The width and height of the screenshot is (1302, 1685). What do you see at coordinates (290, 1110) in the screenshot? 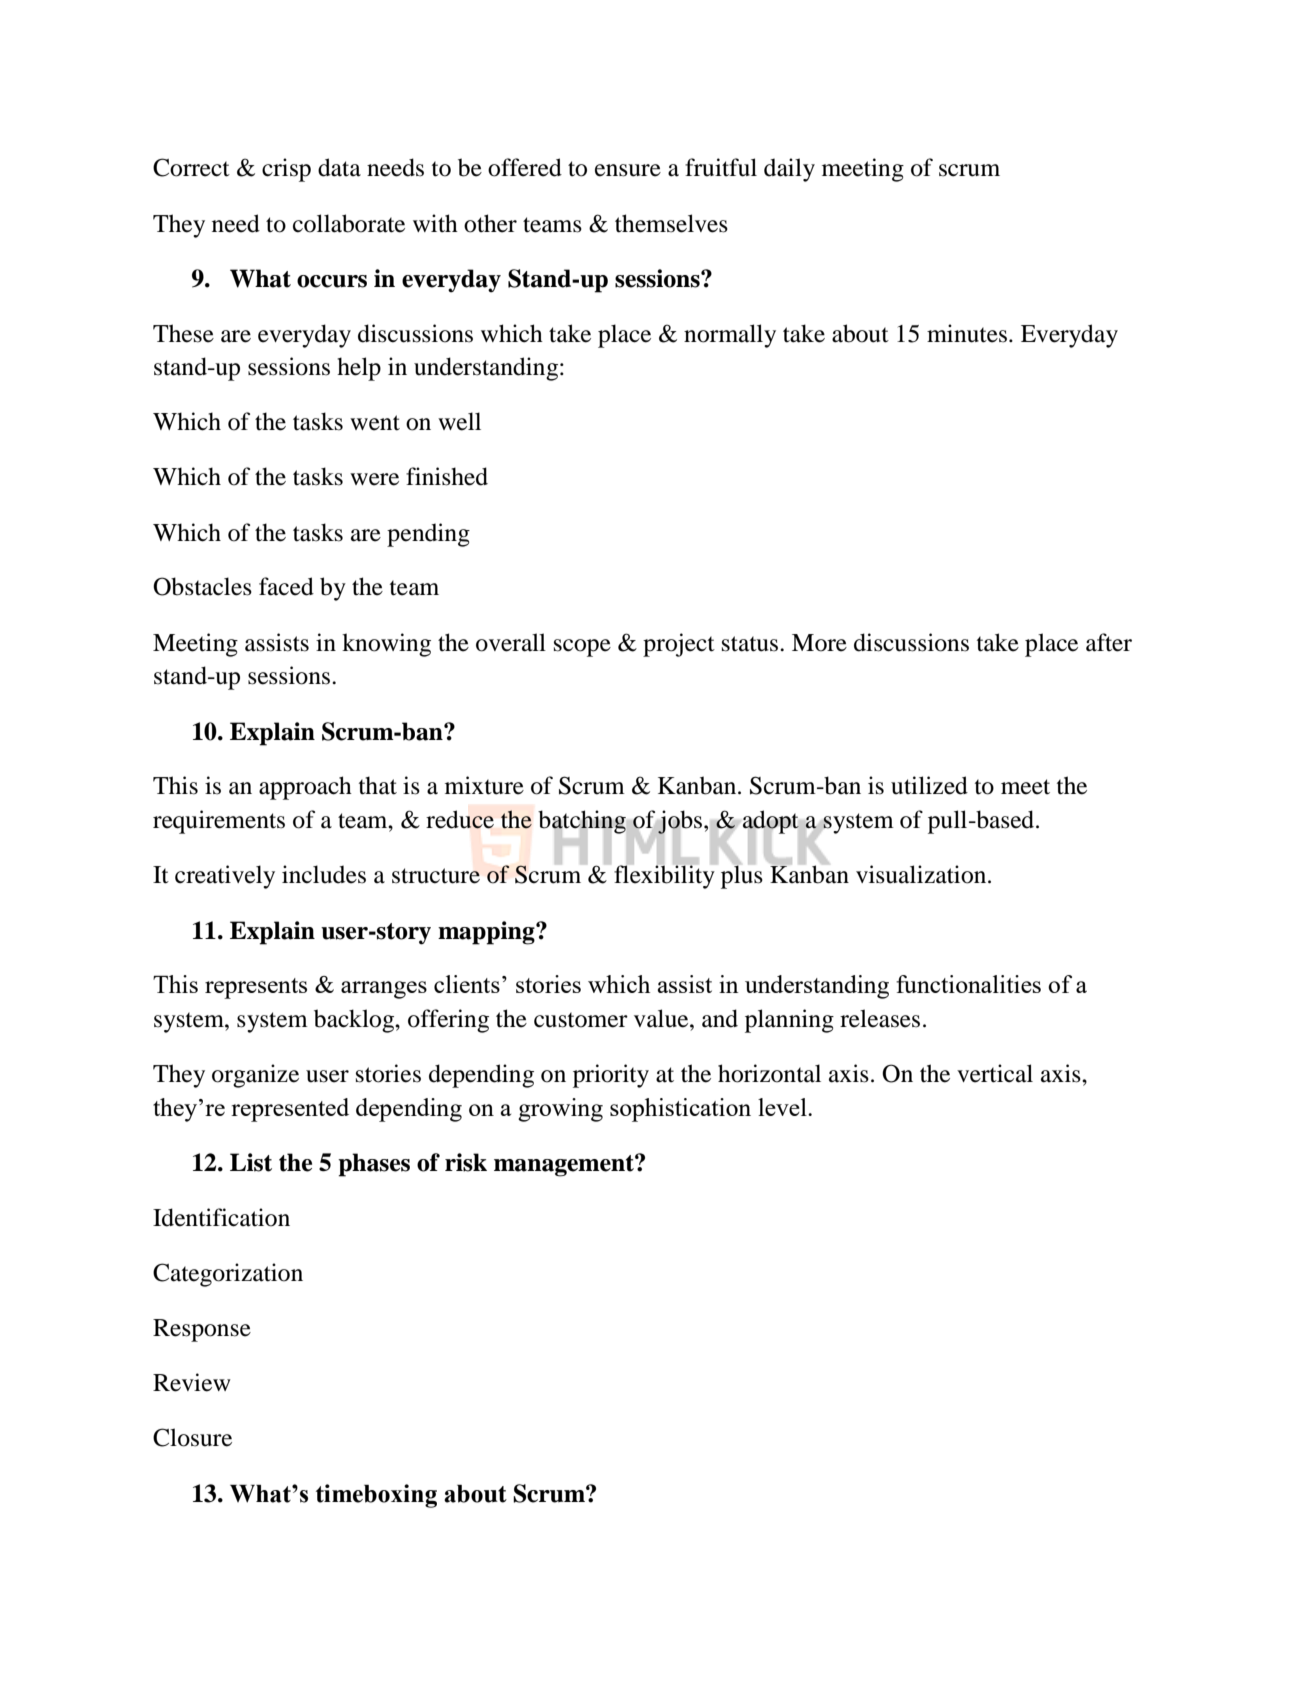
I see `represented` at bounding box center [290, 1110].
